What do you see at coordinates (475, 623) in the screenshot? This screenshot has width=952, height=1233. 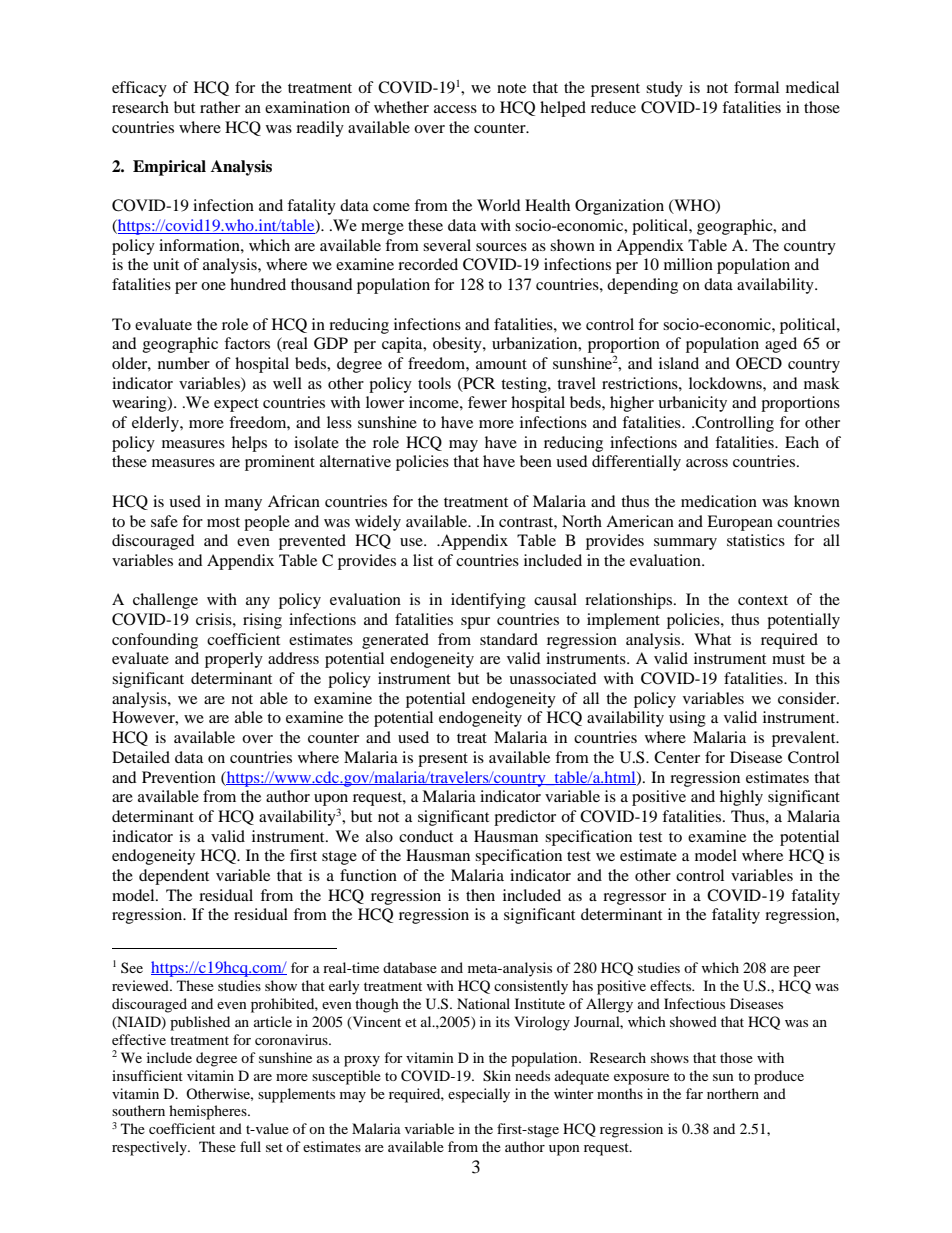 I see `spur` at bounding box center [475, 623].
